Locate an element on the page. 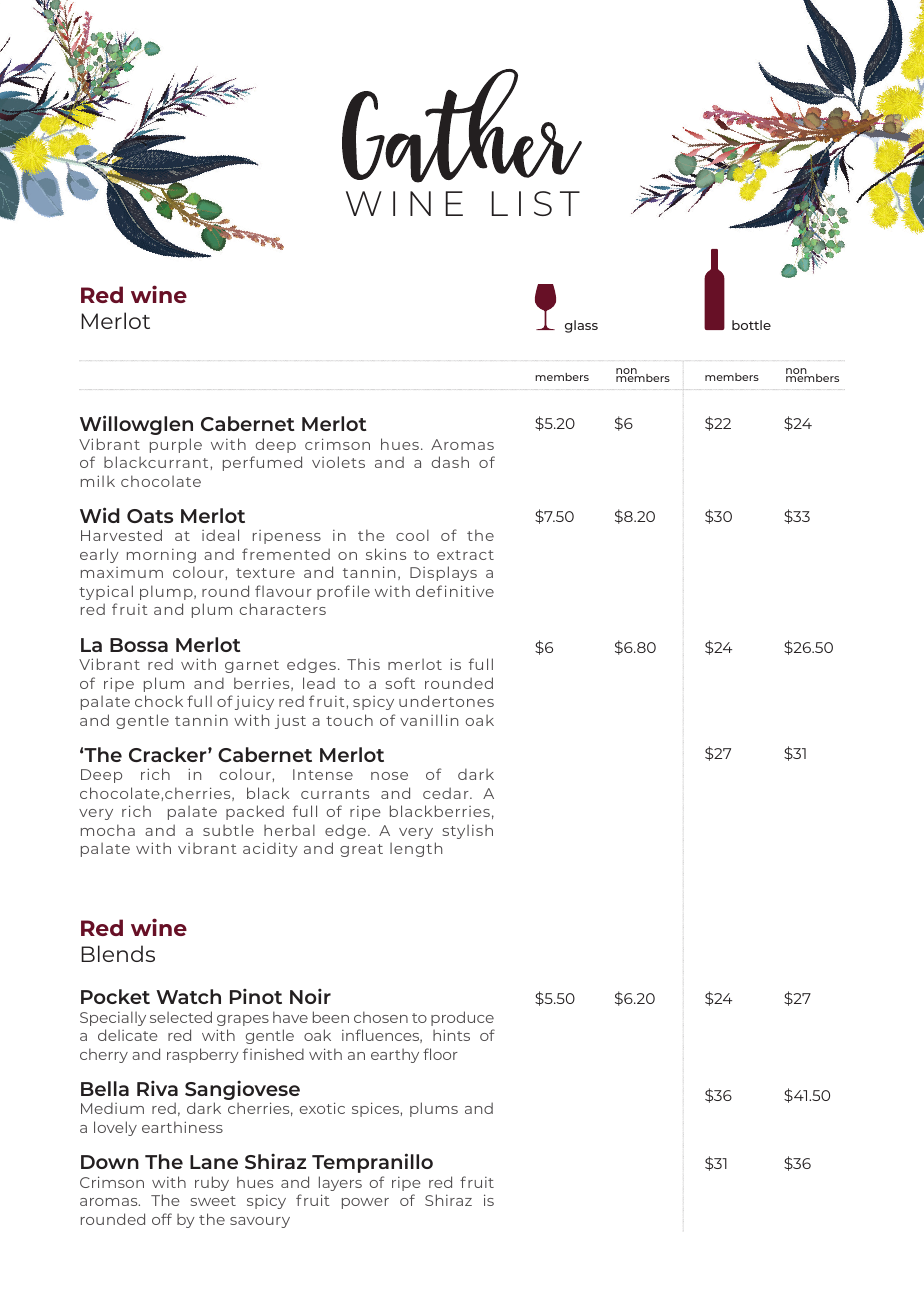  chock is located at coordinates (159, 701).
